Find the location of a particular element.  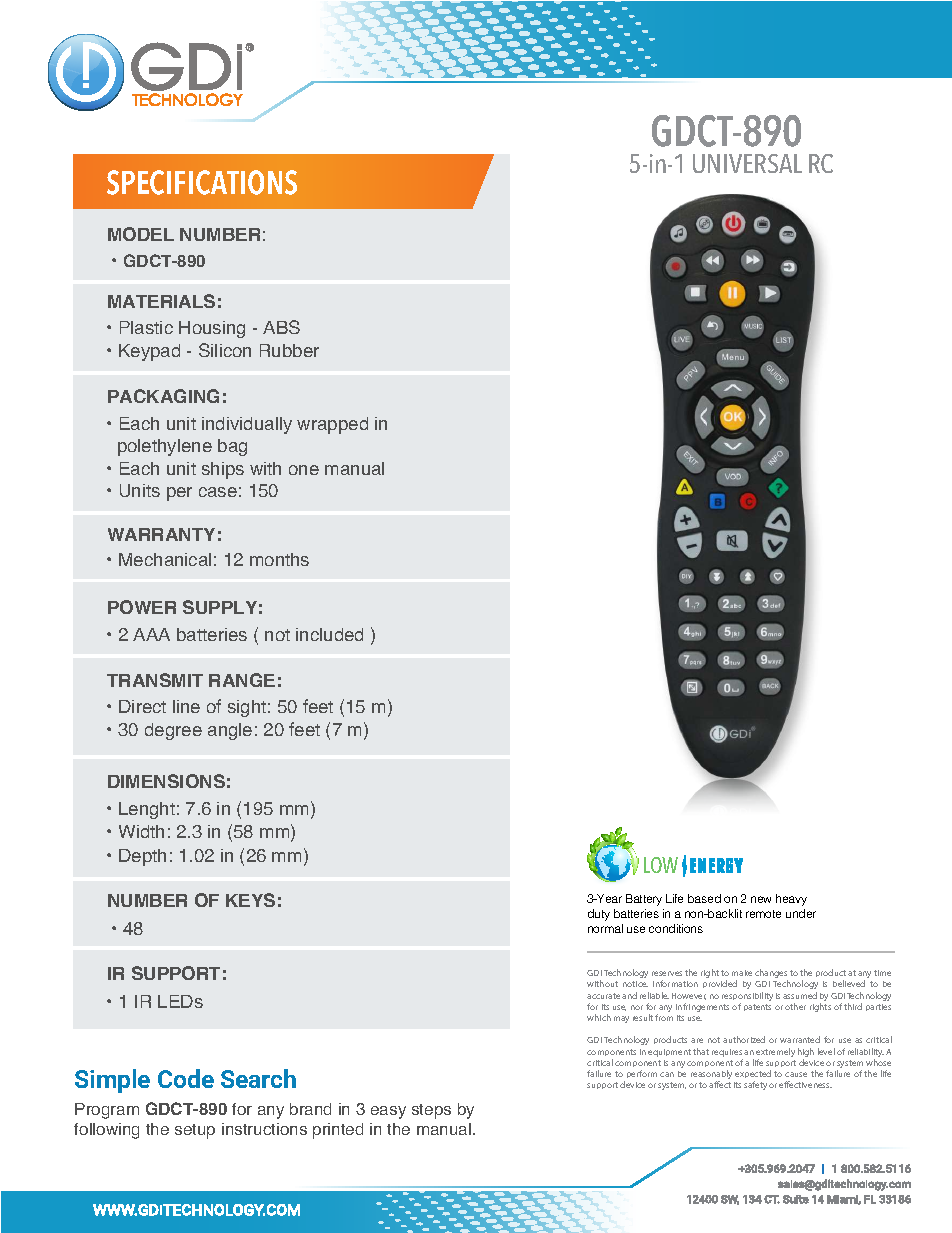

ABS is located at coordinates (281, 327).
